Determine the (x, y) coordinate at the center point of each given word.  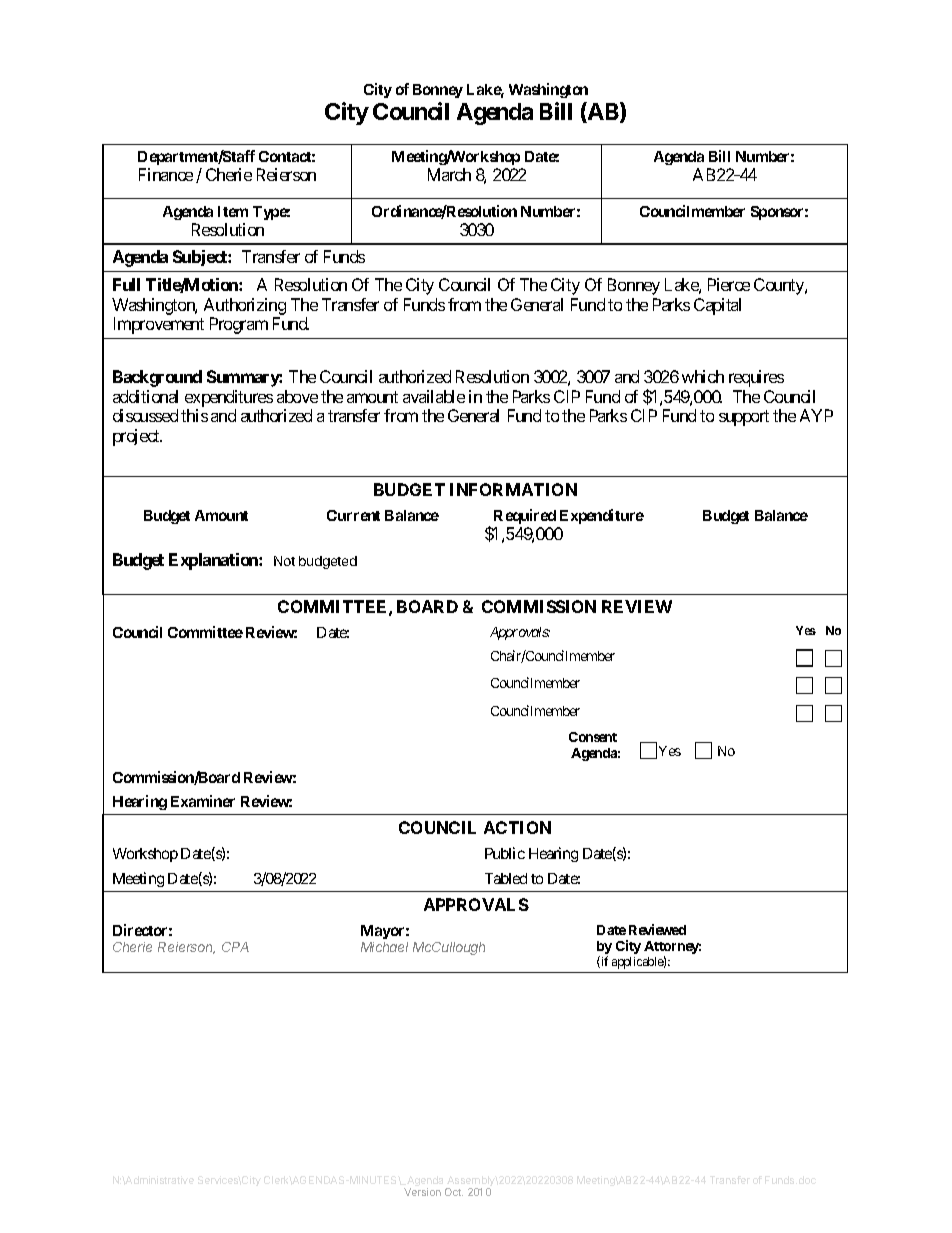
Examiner (203, 801)
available (434, 396)
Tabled (506, 878)
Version (422, 1192)
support (744, 418)
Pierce (729, 284)
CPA (235, 947)
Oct (454, 1192)
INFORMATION (513, 489)
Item (233, 211)
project (137, 437)
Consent (593, 737)
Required (525, 516)
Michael (384, 947)
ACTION (517, 827)
